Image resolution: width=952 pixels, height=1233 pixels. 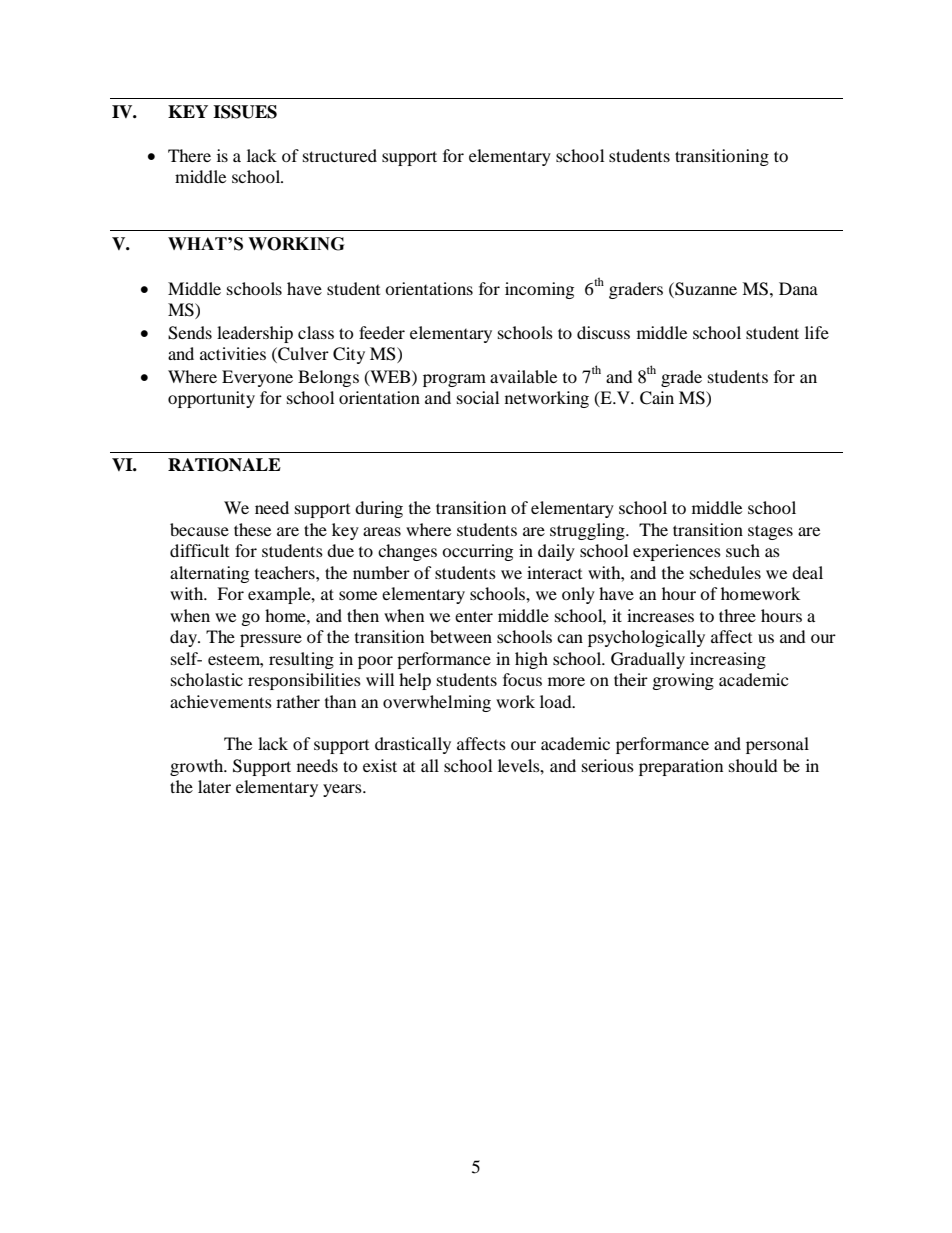 What do you see at coordinates (705, 289) in the screenshot?
I see `Suzanne` at bounding box center [705, 289].
